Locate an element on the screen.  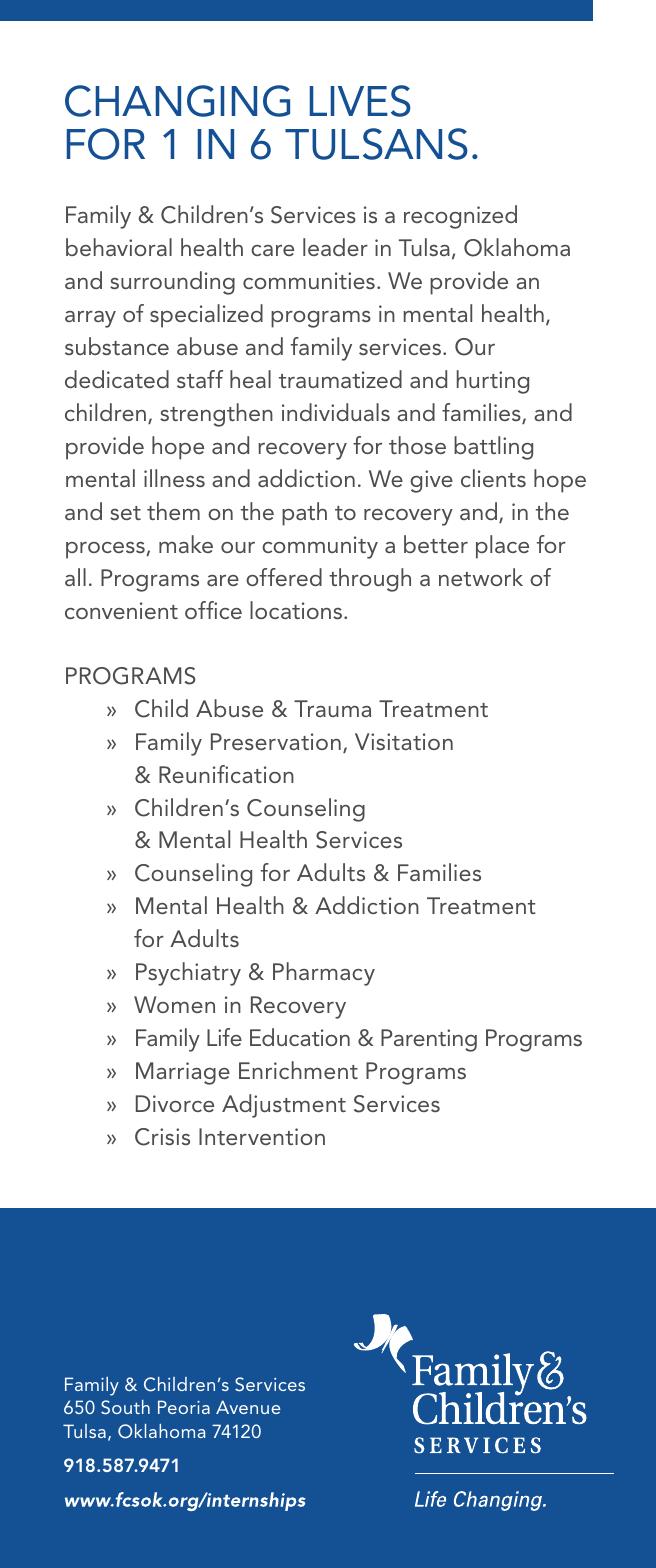
locations is located at coordinates (296, 610).
